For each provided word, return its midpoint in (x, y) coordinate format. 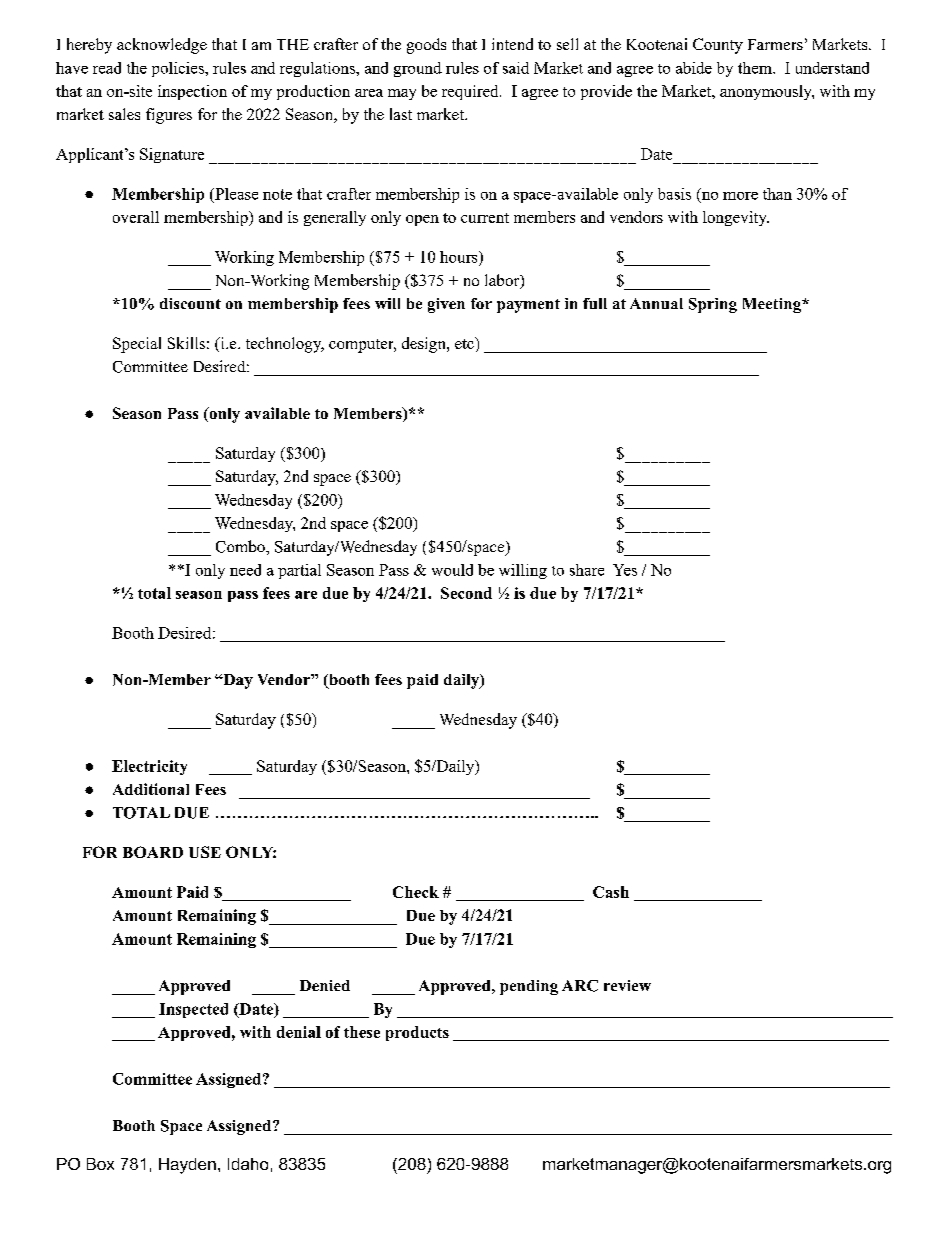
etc (465, 343)
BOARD (153, 852)
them (756, 68)
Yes (625, 570)
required (471, 92)
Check (416, 892)
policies (179, 69)
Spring (713, 305)
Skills (186, 343)
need (245, 570)
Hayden (187, 1166)
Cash (611, 892)
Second (466, 593)
